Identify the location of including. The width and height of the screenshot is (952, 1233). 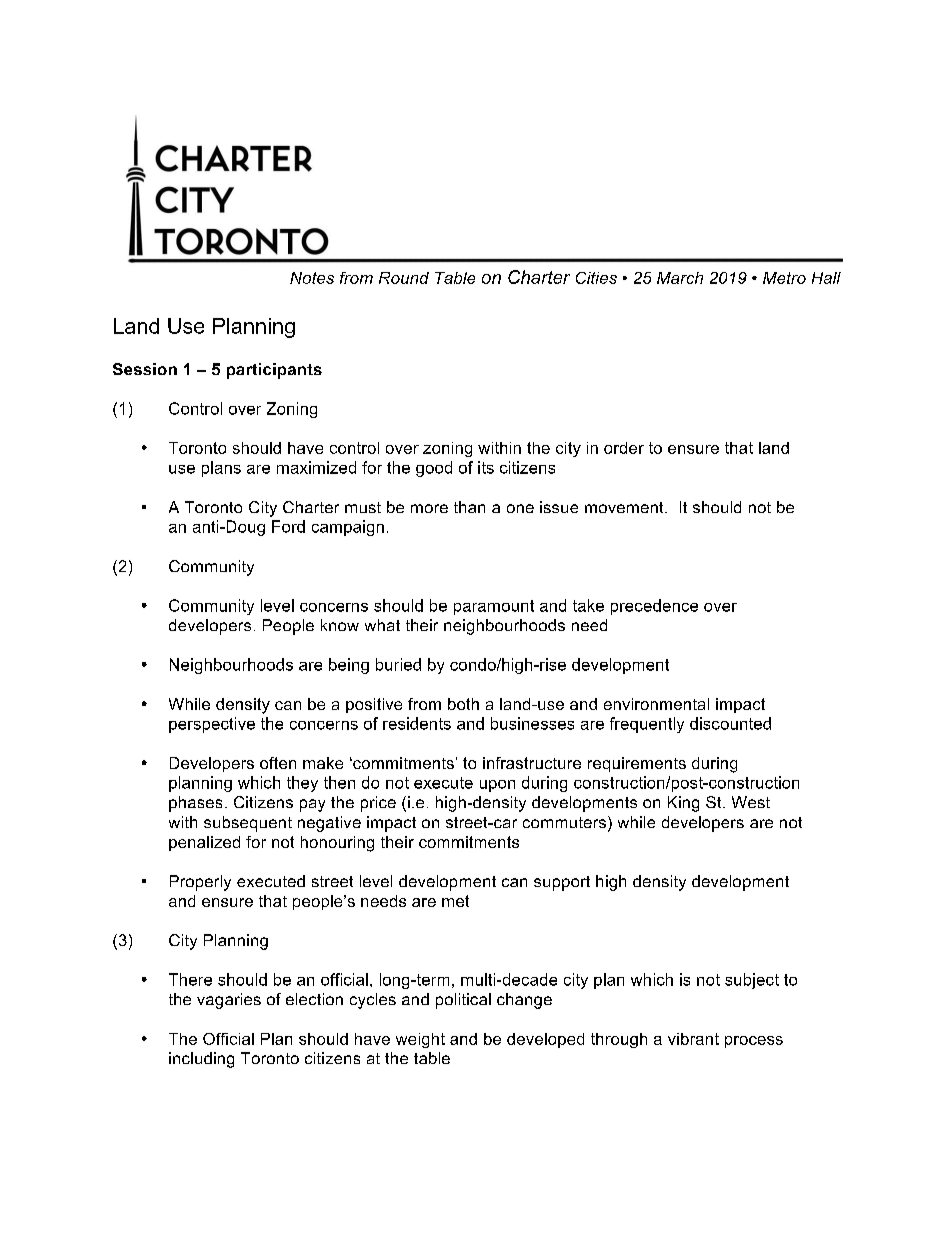
(201, 1060).
